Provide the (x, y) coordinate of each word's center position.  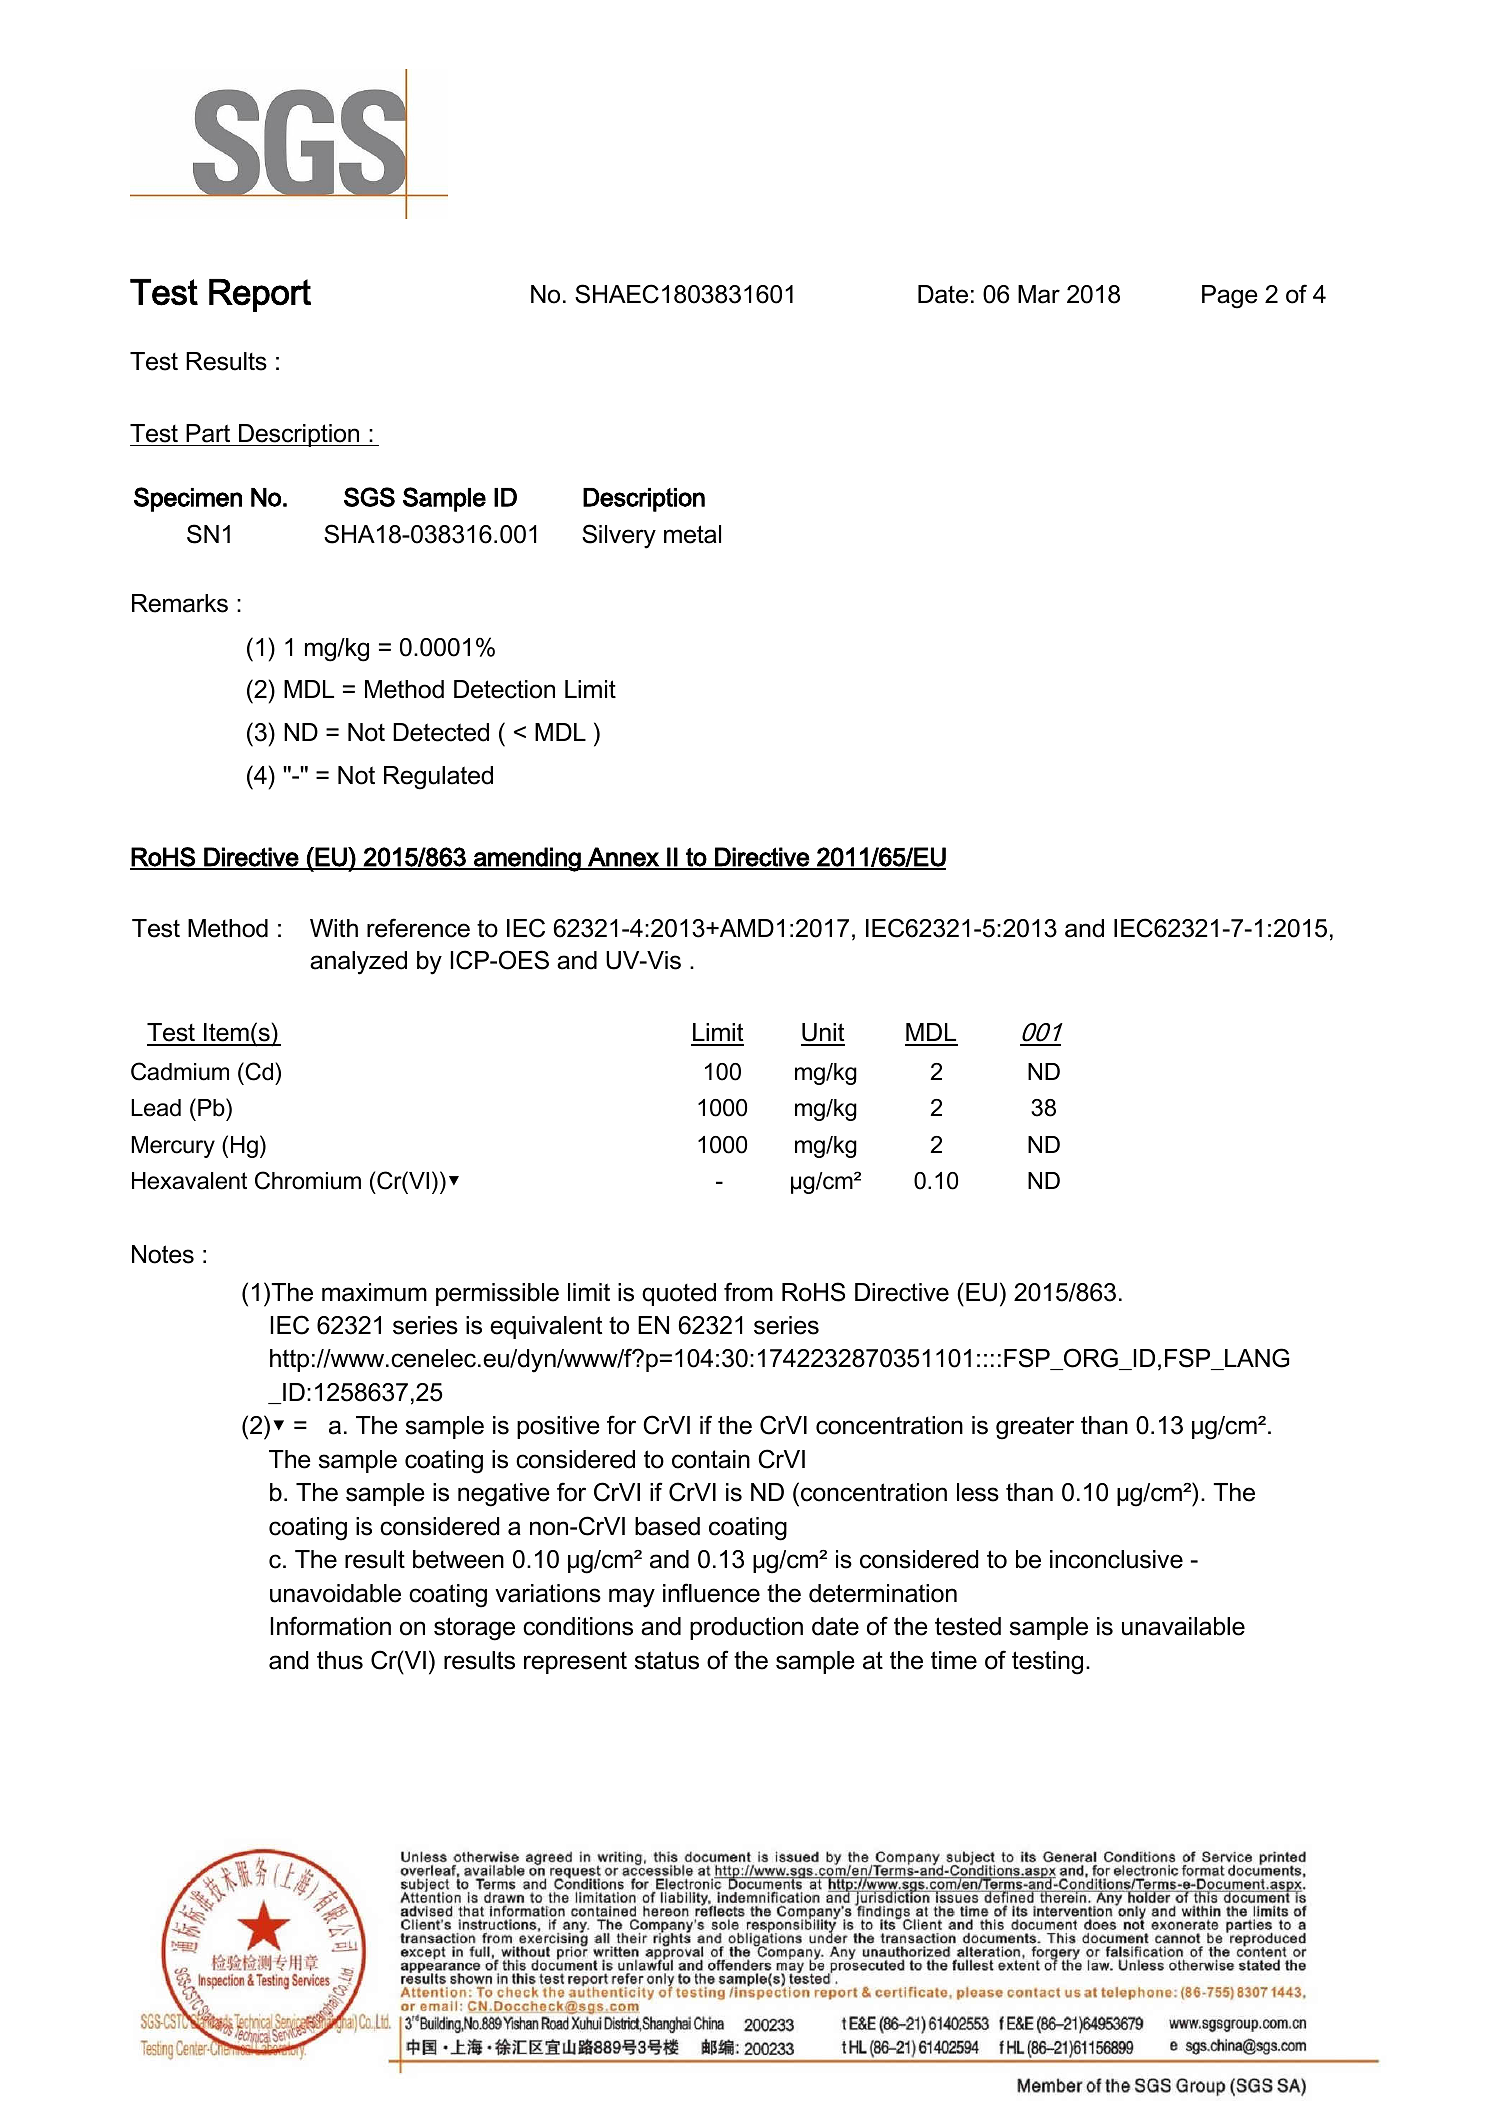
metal (692, 534)
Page (1230, 297)
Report (260, 295)
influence (711, 1593)
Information (331, 1626)
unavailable (1183, 1626)
